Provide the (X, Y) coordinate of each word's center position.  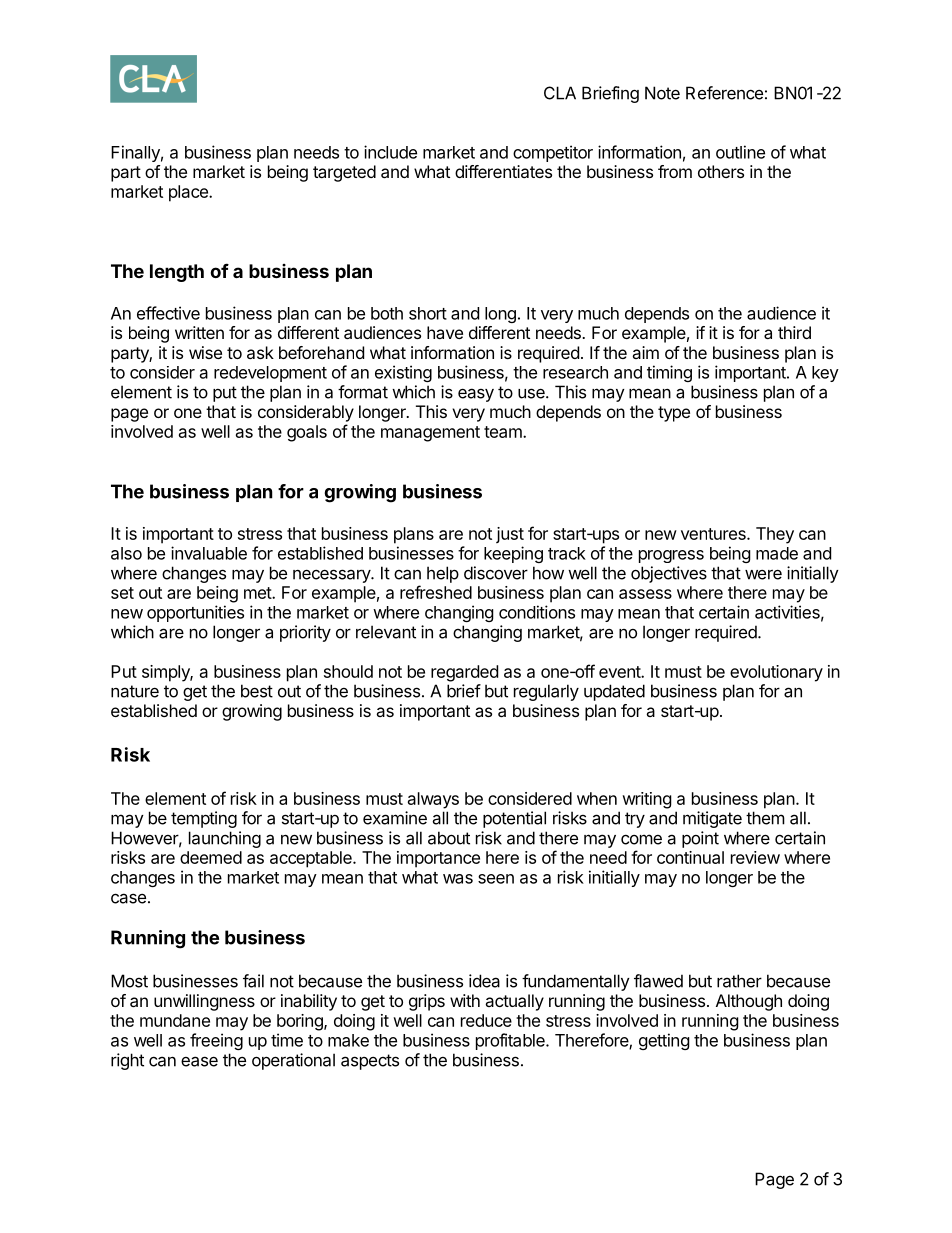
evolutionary (776, 673)
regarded (464, 673)
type (674, 414)
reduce (486, 1020)
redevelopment (270, 374)
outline (740, 152)
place (189, 193)
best (257, 691)
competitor (553, 153)
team (504, 432)
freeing (216, 1041)
